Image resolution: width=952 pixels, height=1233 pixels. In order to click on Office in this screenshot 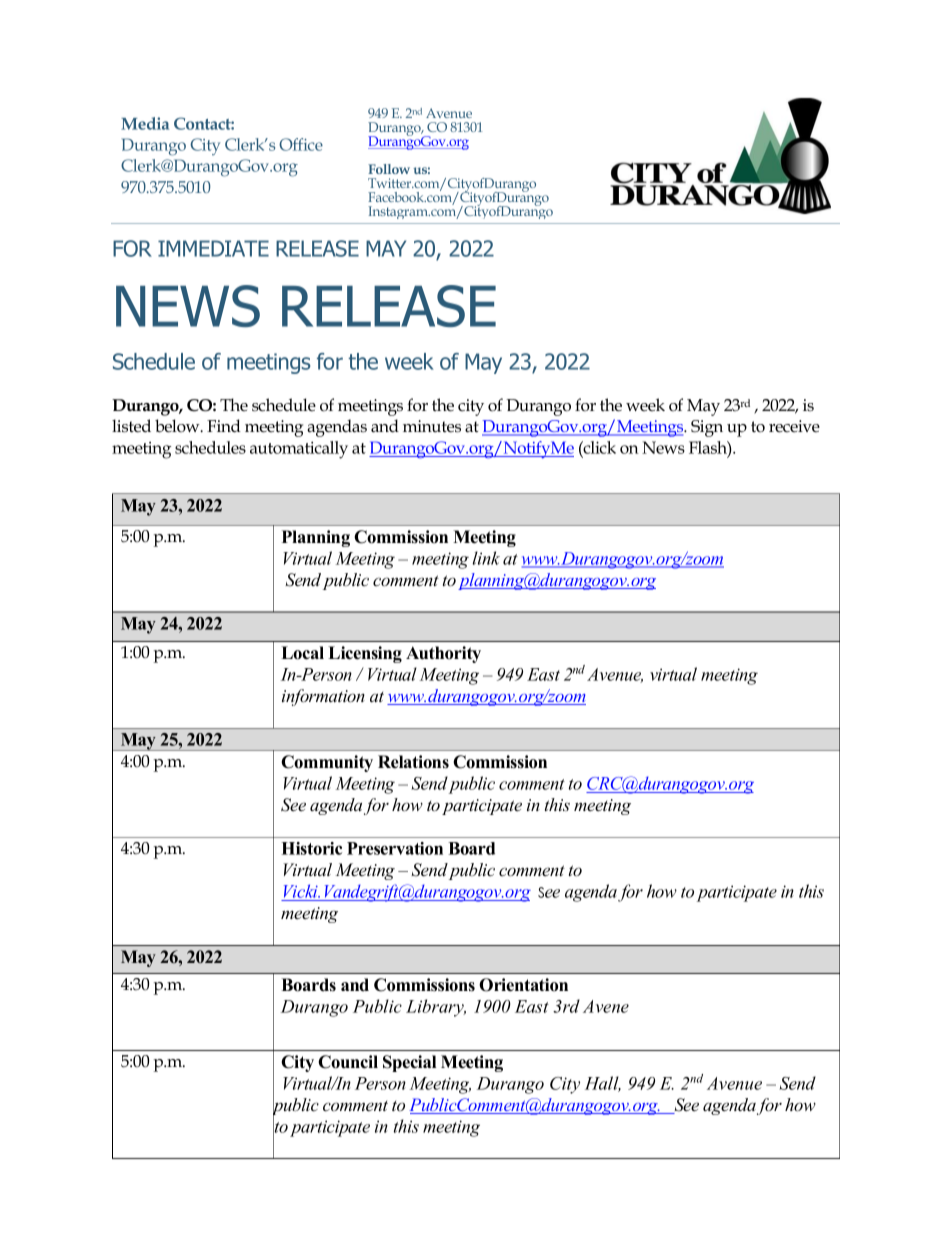, I will do `click(301, 144)`.
